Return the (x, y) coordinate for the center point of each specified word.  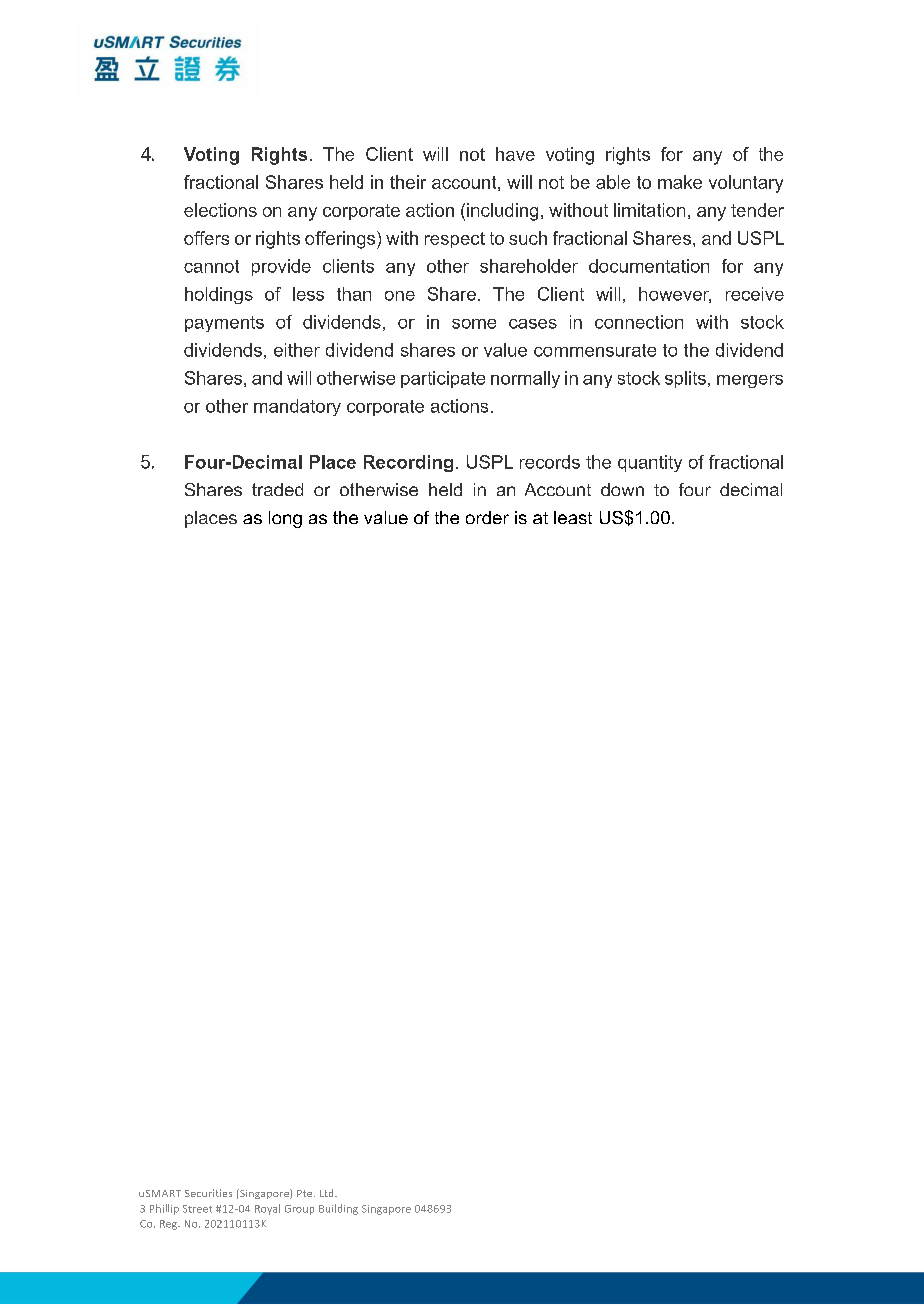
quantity (650, 463)
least (573, 517)
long (285, 519)
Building (338, 1209)
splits (685, 379)
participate (443, 379)
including (502, 212)
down (622, 489)
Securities (208, 1193)
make (680, 182)
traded (277, 489)
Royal (267, 1209)
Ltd (328, 1193)
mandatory (297, 407)
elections (220, 210)
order (487, 517)
